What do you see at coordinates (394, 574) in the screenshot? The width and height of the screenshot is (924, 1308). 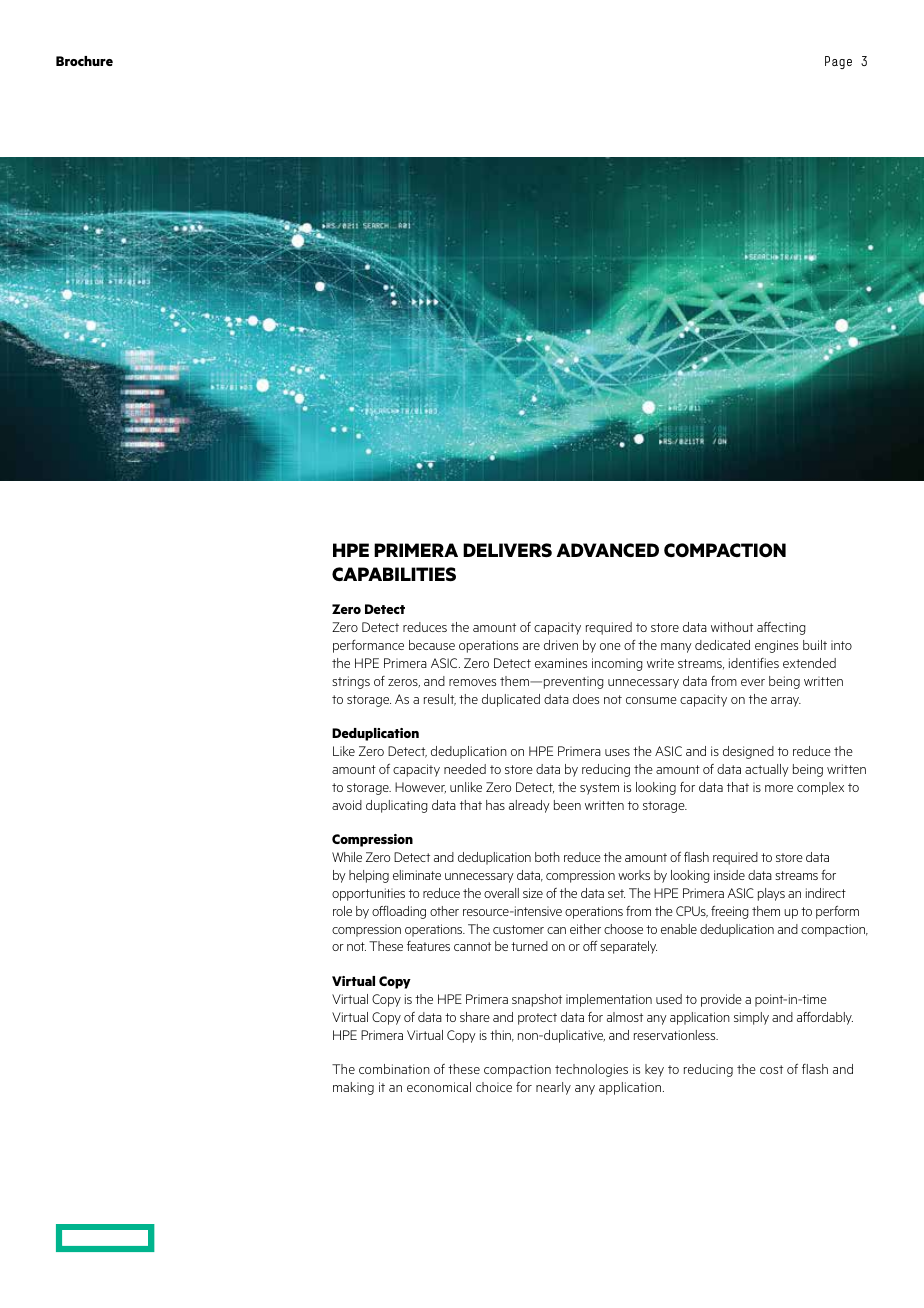 I see `CAPABILITIES` at bounding box center [394, 574].
